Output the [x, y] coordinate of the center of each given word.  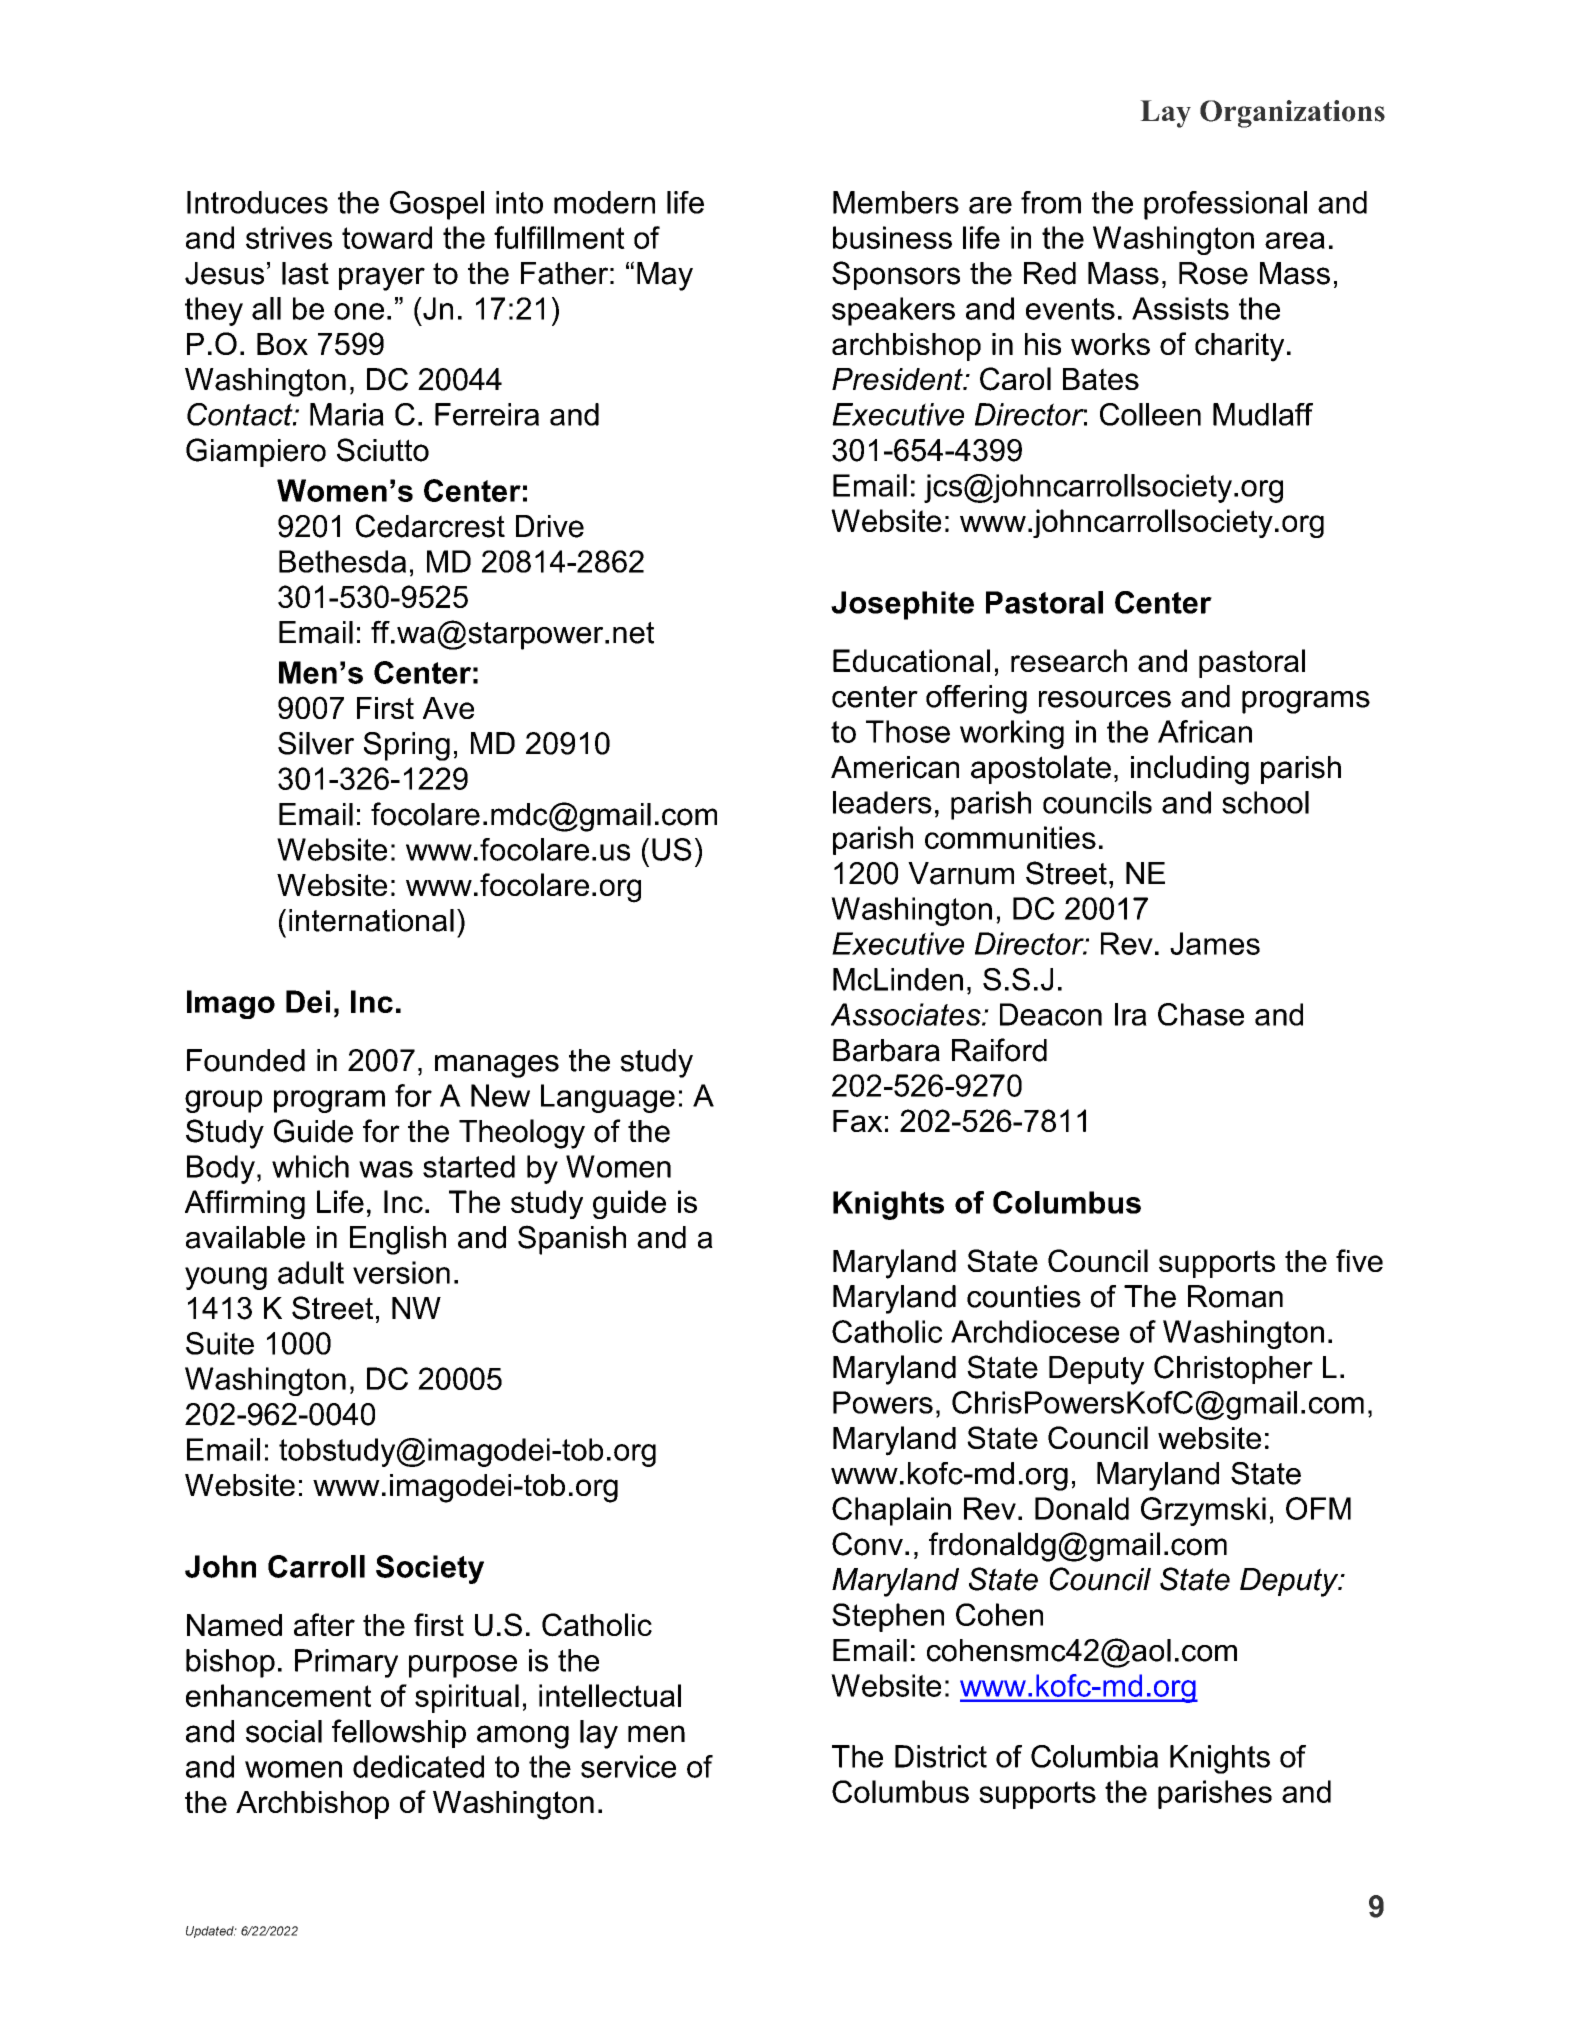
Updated [211, 1932]
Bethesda [342, 561]
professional [1225, 205]
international [371, 920]
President [898, 379]
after [324, 1624]
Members [896, 202]
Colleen [1150, 414]
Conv [867, 1544]
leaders [882, 802]
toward [387, 237]
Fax [857, 1121]
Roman [1235, 1296]
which [310, 1166]
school [1265, 802]
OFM [1318, 1508]
